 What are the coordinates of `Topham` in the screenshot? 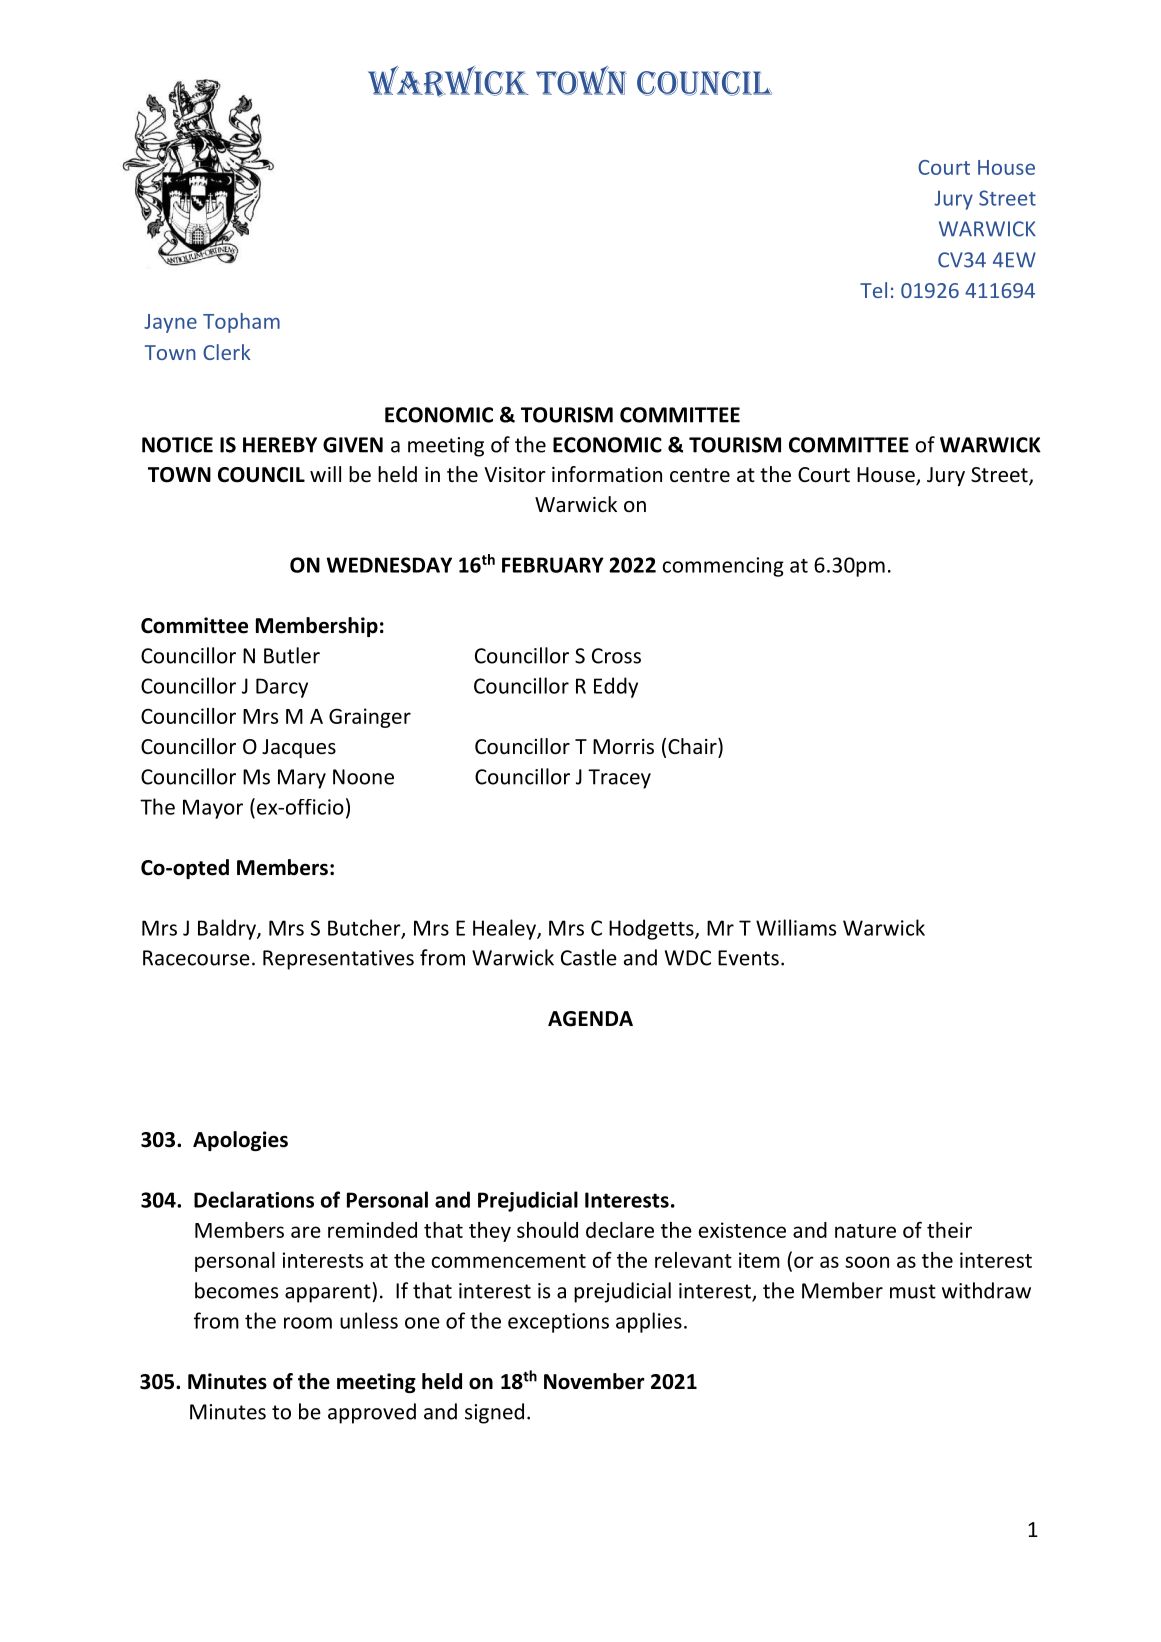 It's located at (241, 323).
